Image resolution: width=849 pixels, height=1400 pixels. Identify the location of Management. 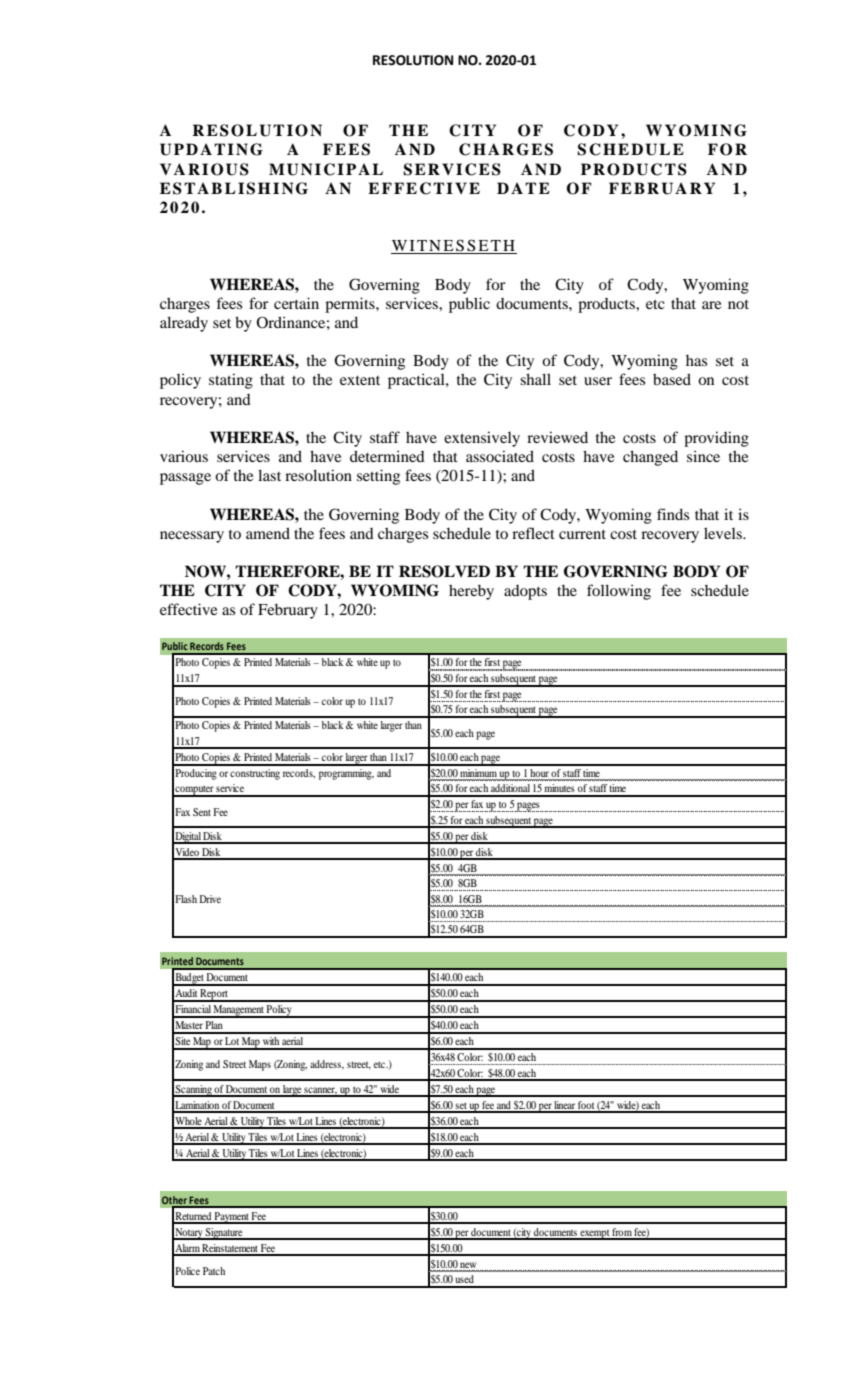
(239, 1011).
